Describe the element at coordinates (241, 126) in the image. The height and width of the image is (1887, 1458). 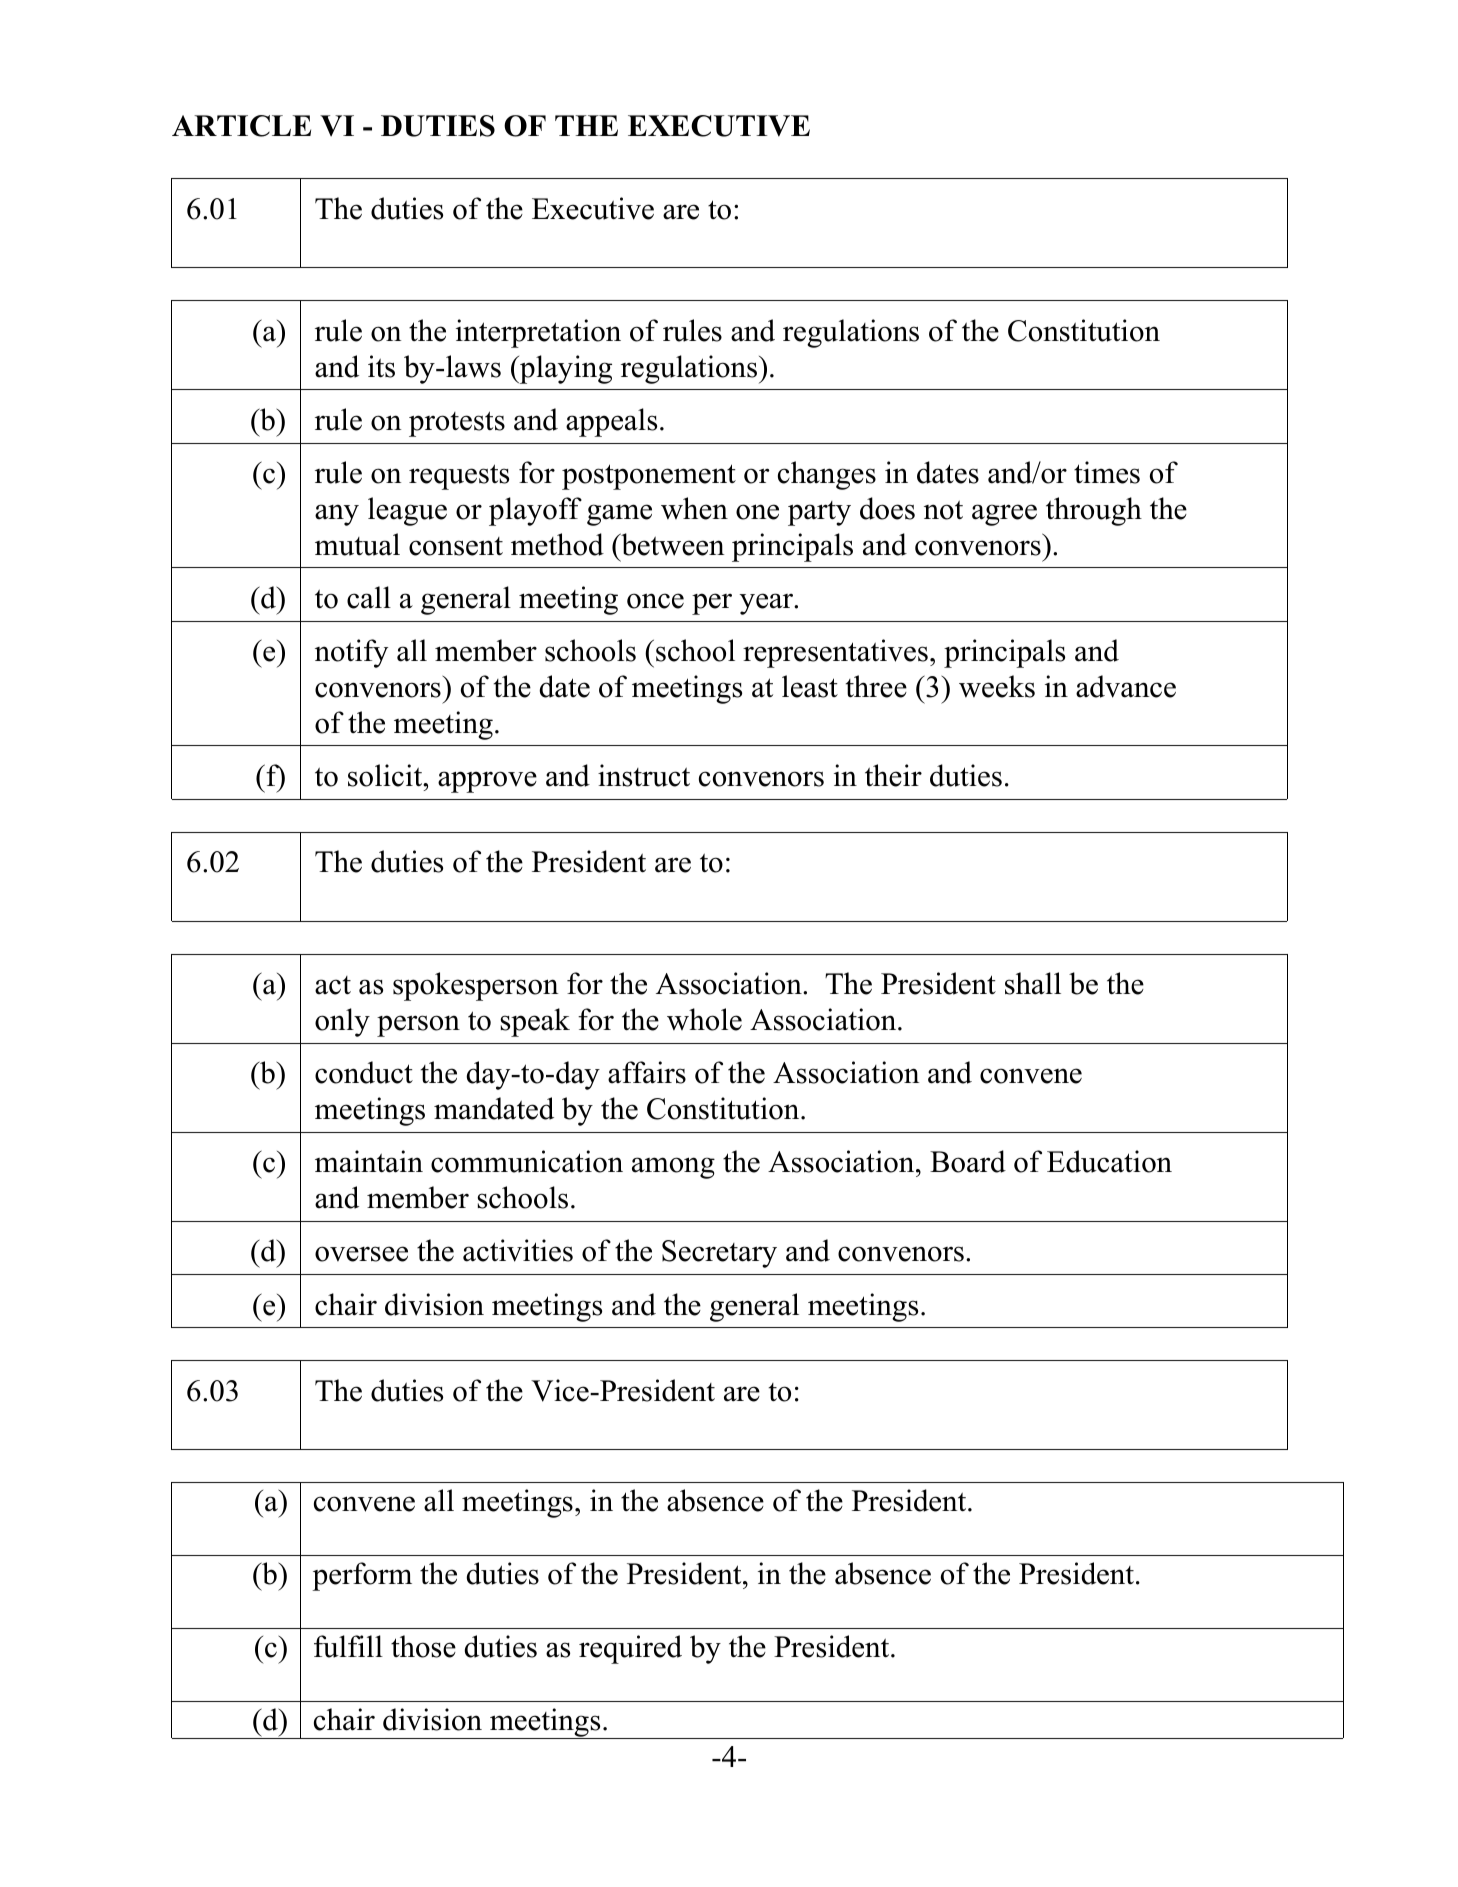
I see `ARTICLE` at that location.
